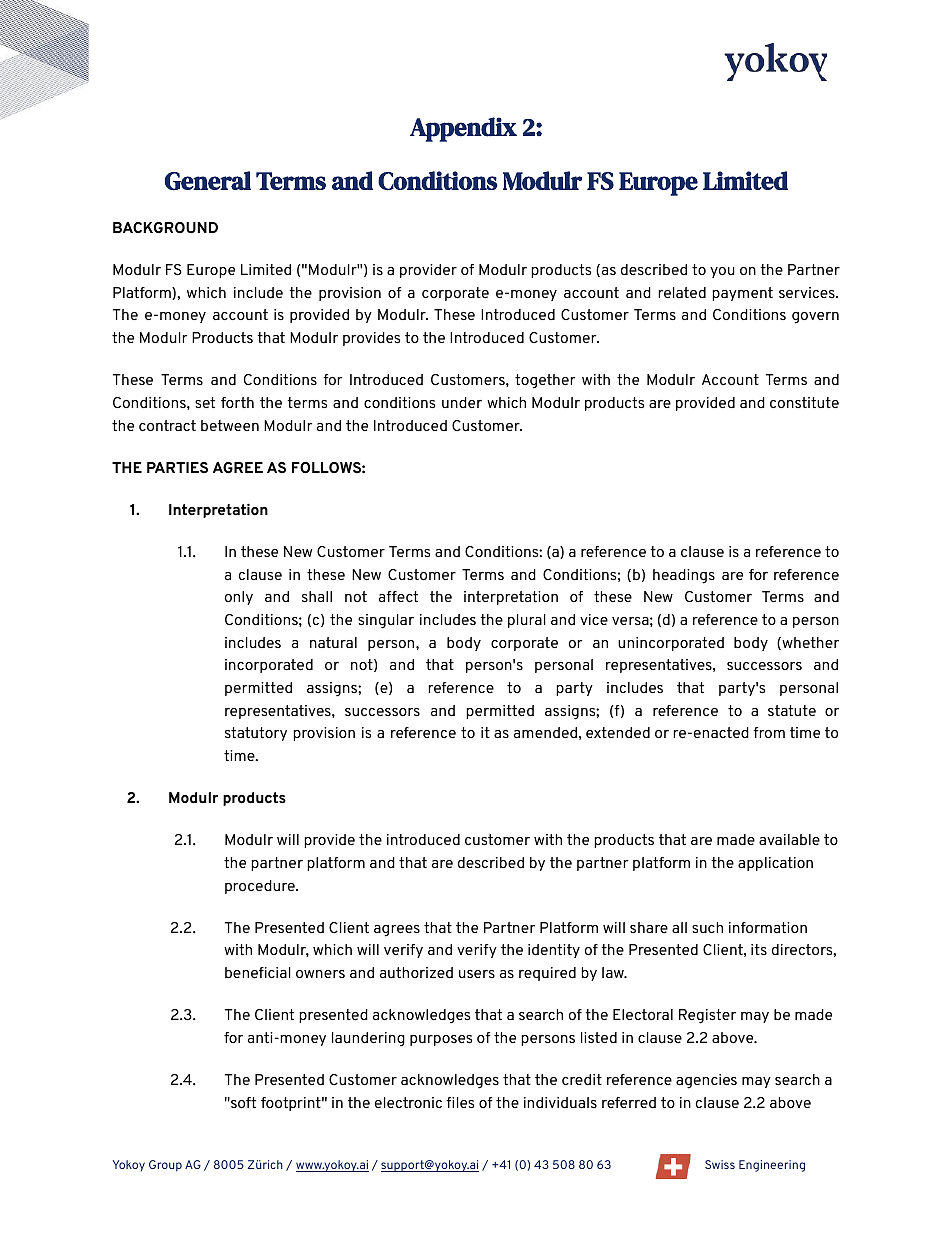 This document has width=952, height=1233. What do you see at coordinates (545, 381) in the document?
I see `together` at bounding box center [545, 381].
